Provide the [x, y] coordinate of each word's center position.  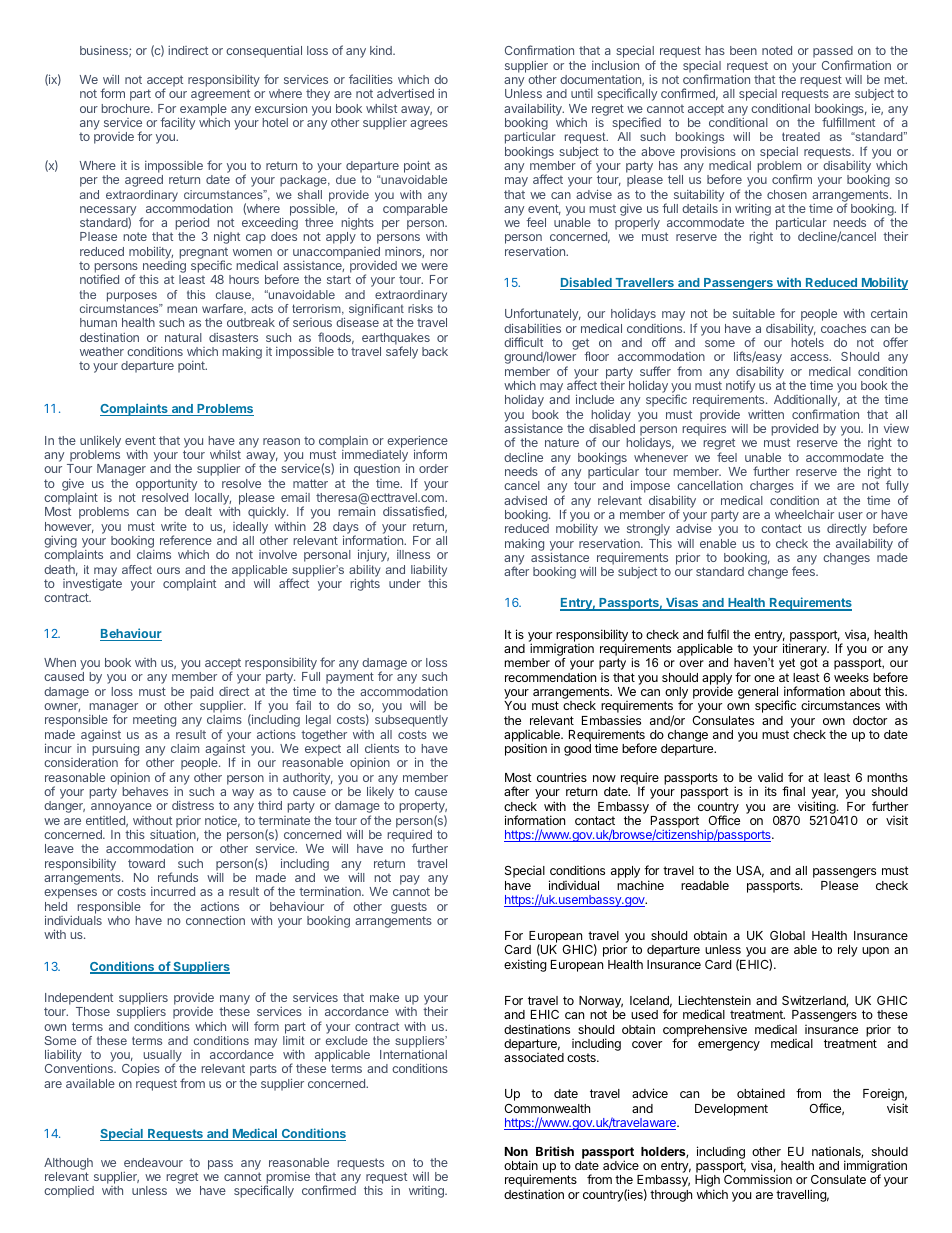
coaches [843, 328]
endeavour [153, 1162]
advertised [405, 93]
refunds [178, 877]
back [435, 351]
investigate [92, 586]
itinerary [806, 651]
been [743, 50]
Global [787, 935]
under [405, 583]
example [202, 111]
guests [409, 908]
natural [183, 337]
